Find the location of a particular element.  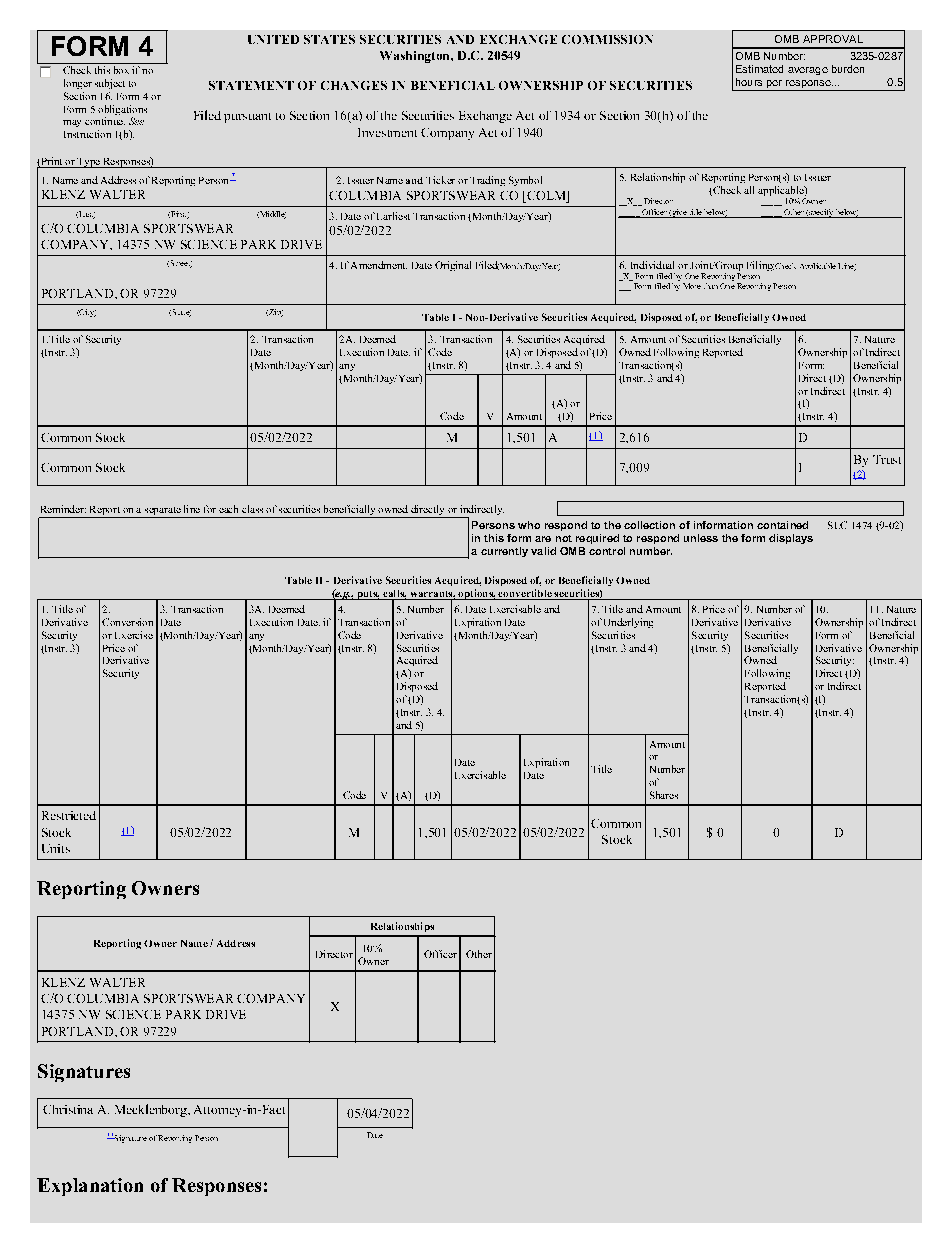

box is located at coordinates (121, 70).
